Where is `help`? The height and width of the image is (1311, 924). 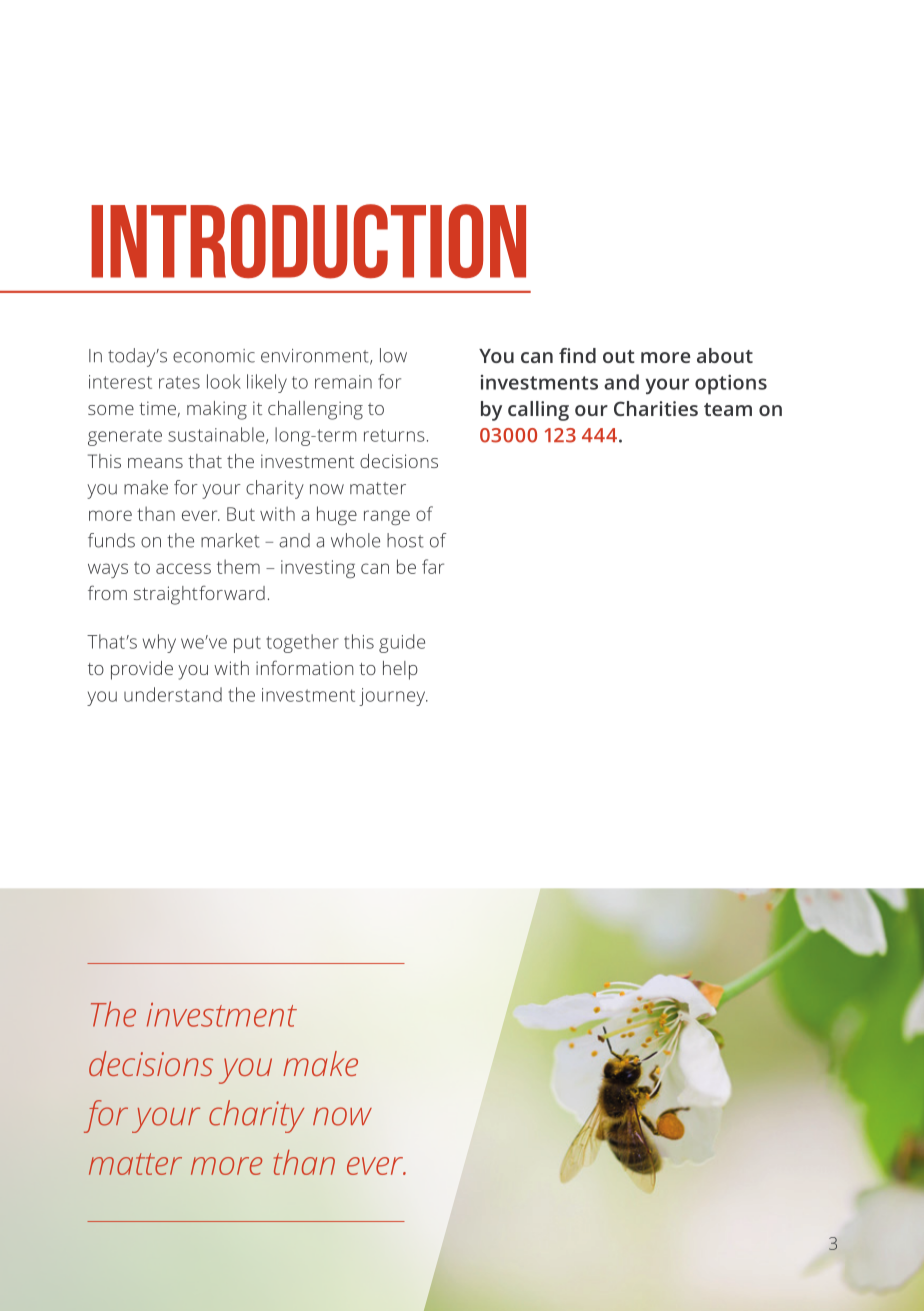
help is located at coordinates (400, 670).
